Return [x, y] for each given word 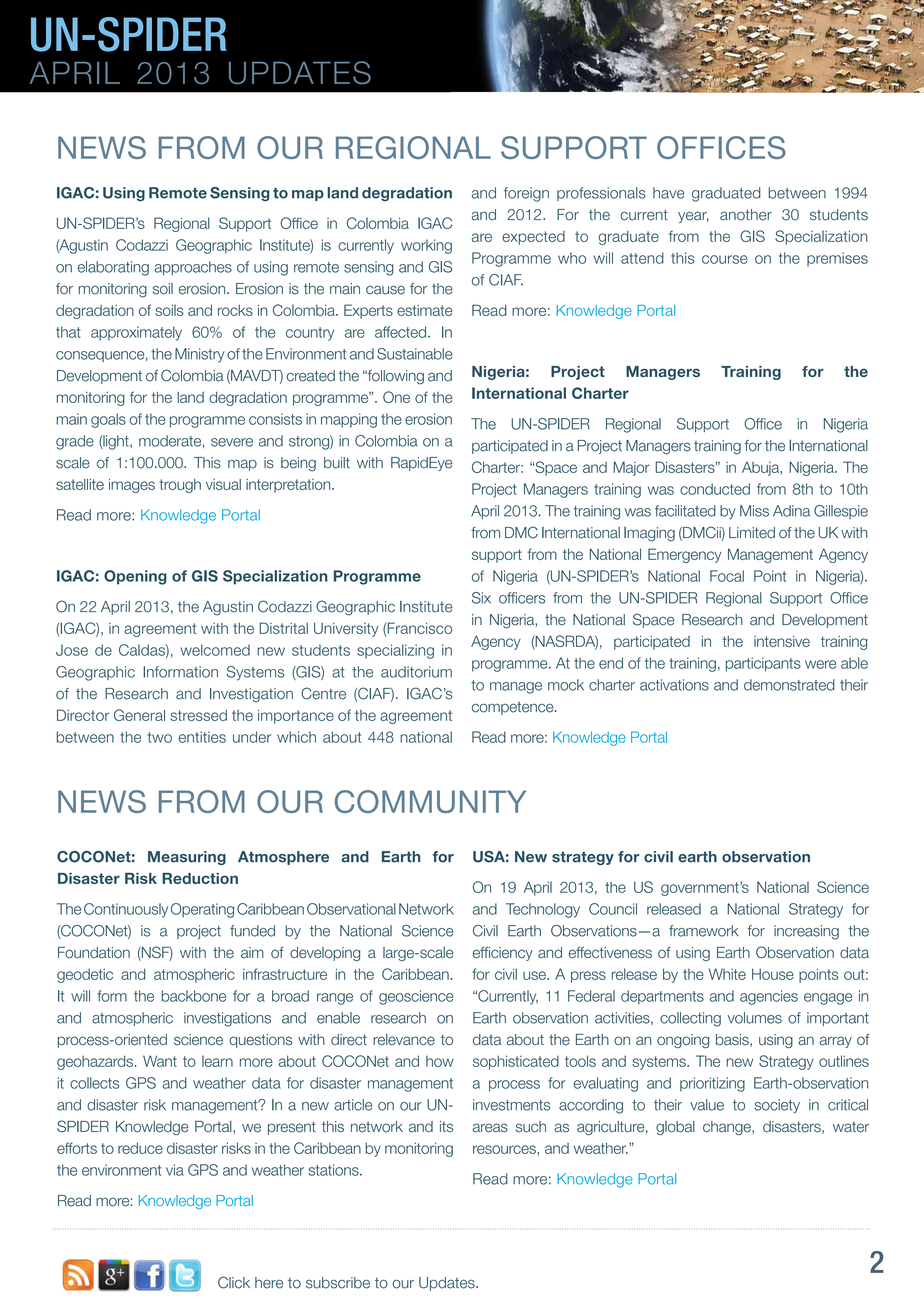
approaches [193, 268]
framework [704, 931]
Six [481, 598]
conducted [715, 489]
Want [160, 1061]
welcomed [215, 650]
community [430, 801]
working [426, 246]
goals [108, 420]
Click [234, 1282]
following [394, 377]
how [440, 1061]
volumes [755, 1018]
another [746, 215]
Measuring [187, 858]
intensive [782, 641]
